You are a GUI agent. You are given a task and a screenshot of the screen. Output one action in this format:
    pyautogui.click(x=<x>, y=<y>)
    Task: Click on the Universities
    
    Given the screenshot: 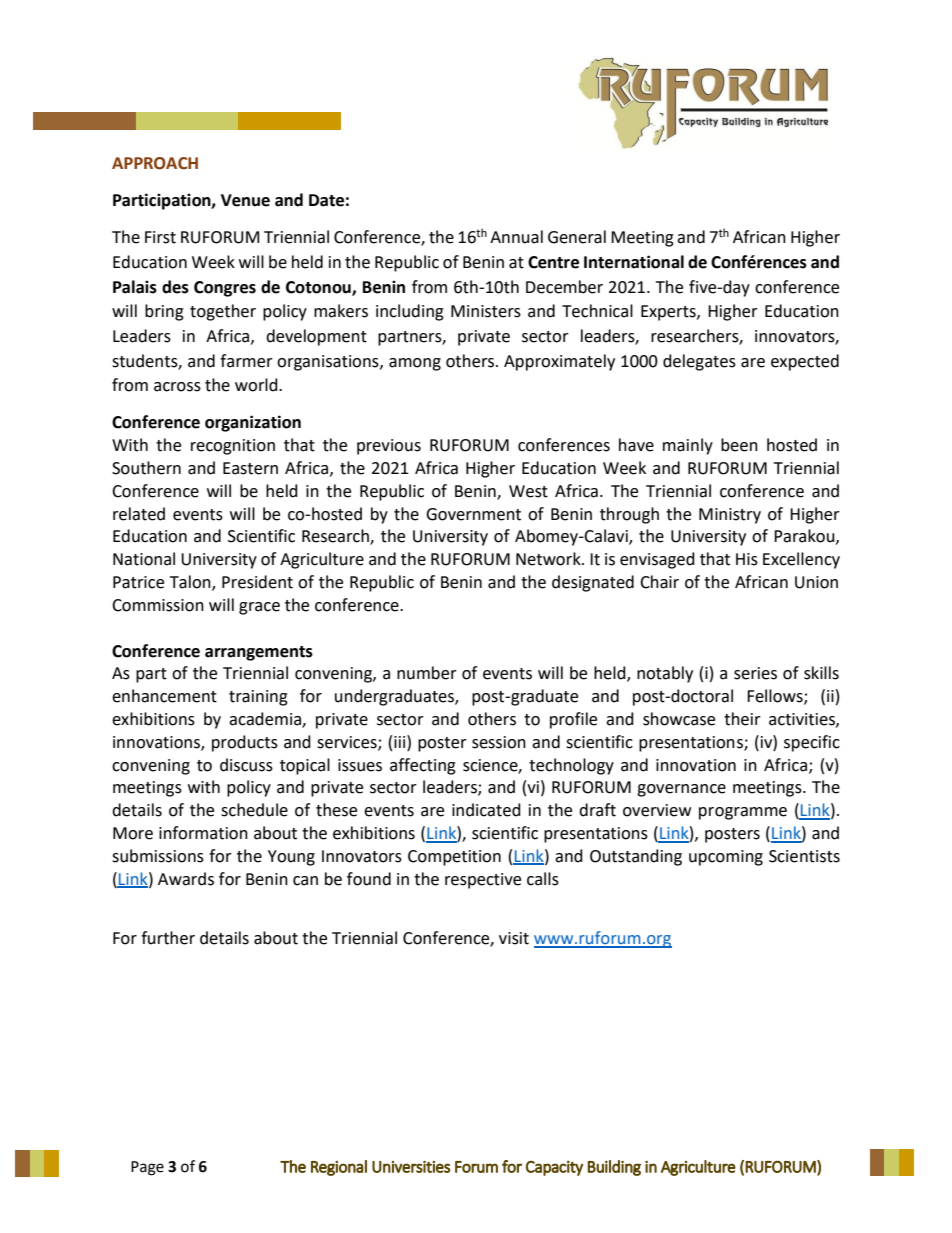 What is the action you would take?
    pyautogui.click(x=411, y=1166)
